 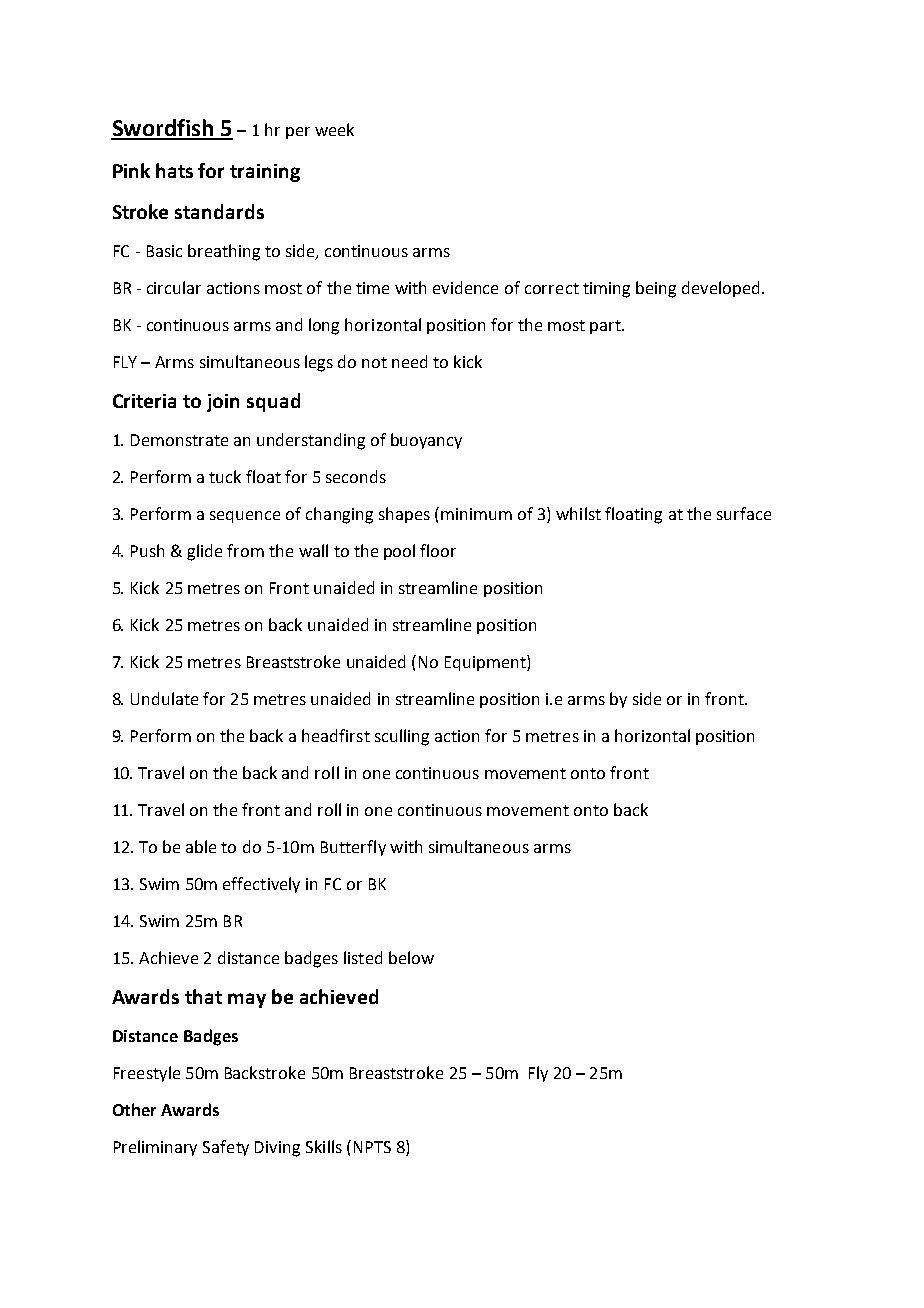 I want to click on join, so click(x=223, y=403).
